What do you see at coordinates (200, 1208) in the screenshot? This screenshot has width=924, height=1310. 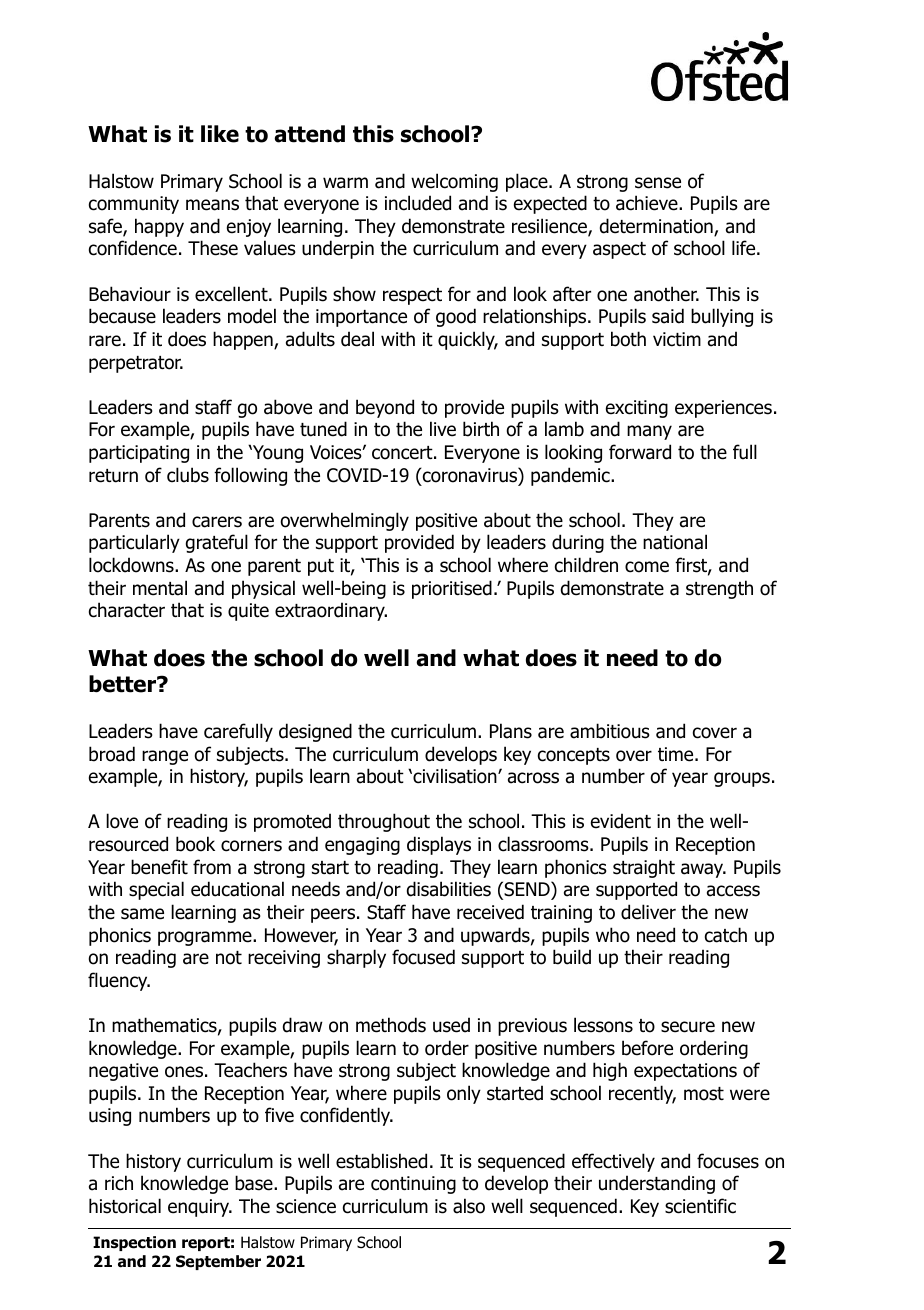 I see `enquiry` at bounding box center [200, 1208].
